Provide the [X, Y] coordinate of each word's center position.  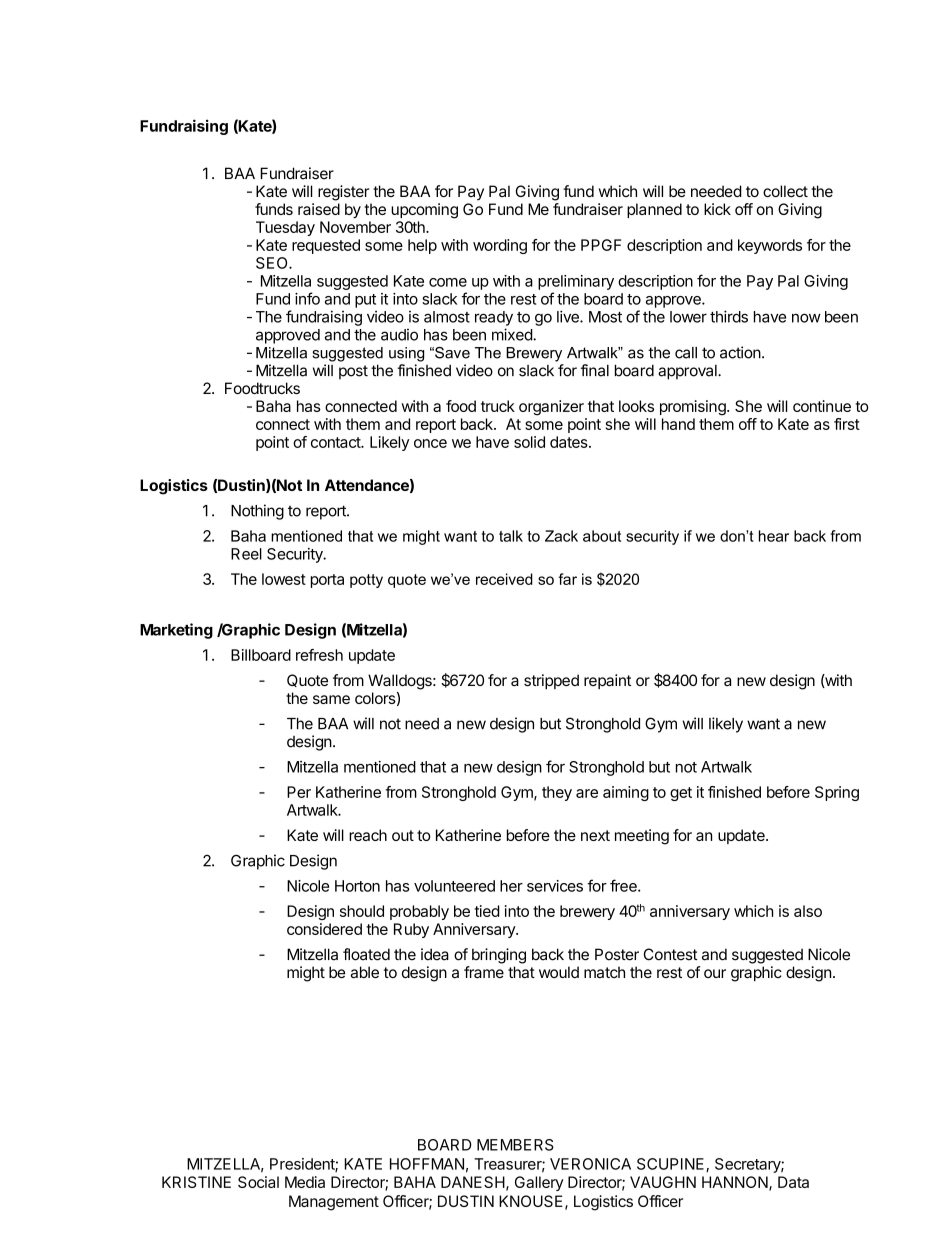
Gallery [539, 1183]
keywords [770, 246]
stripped [551, 681]
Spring [837, 793]
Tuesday [285, 228]
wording [500, 246]
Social [258, 1182]
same [331, 699]
